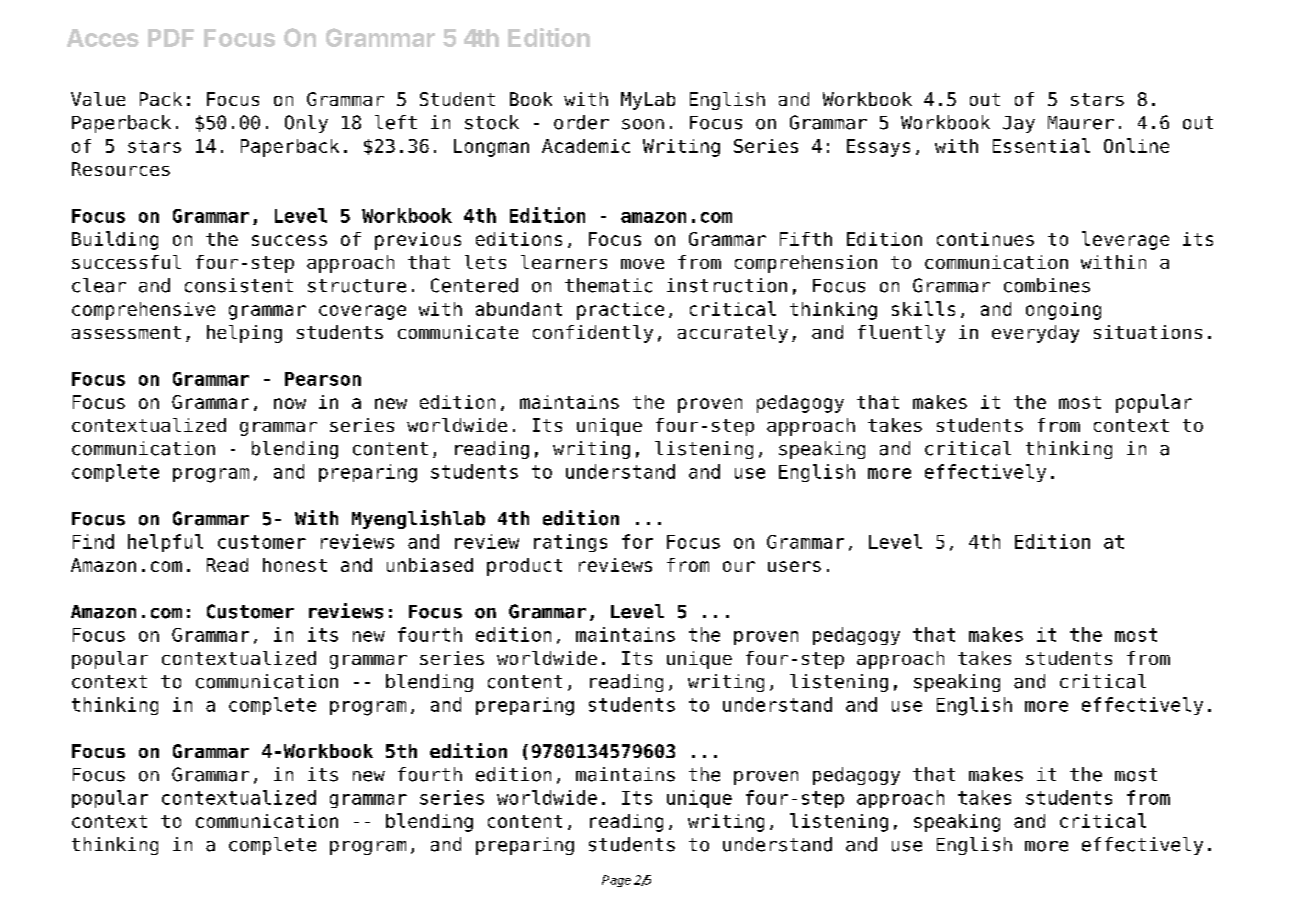 The image size is (1308, 924). What do you see at coordinates (1047, 285) in the screenshot?
I see `combines` at bounding box center [1047, 285].
